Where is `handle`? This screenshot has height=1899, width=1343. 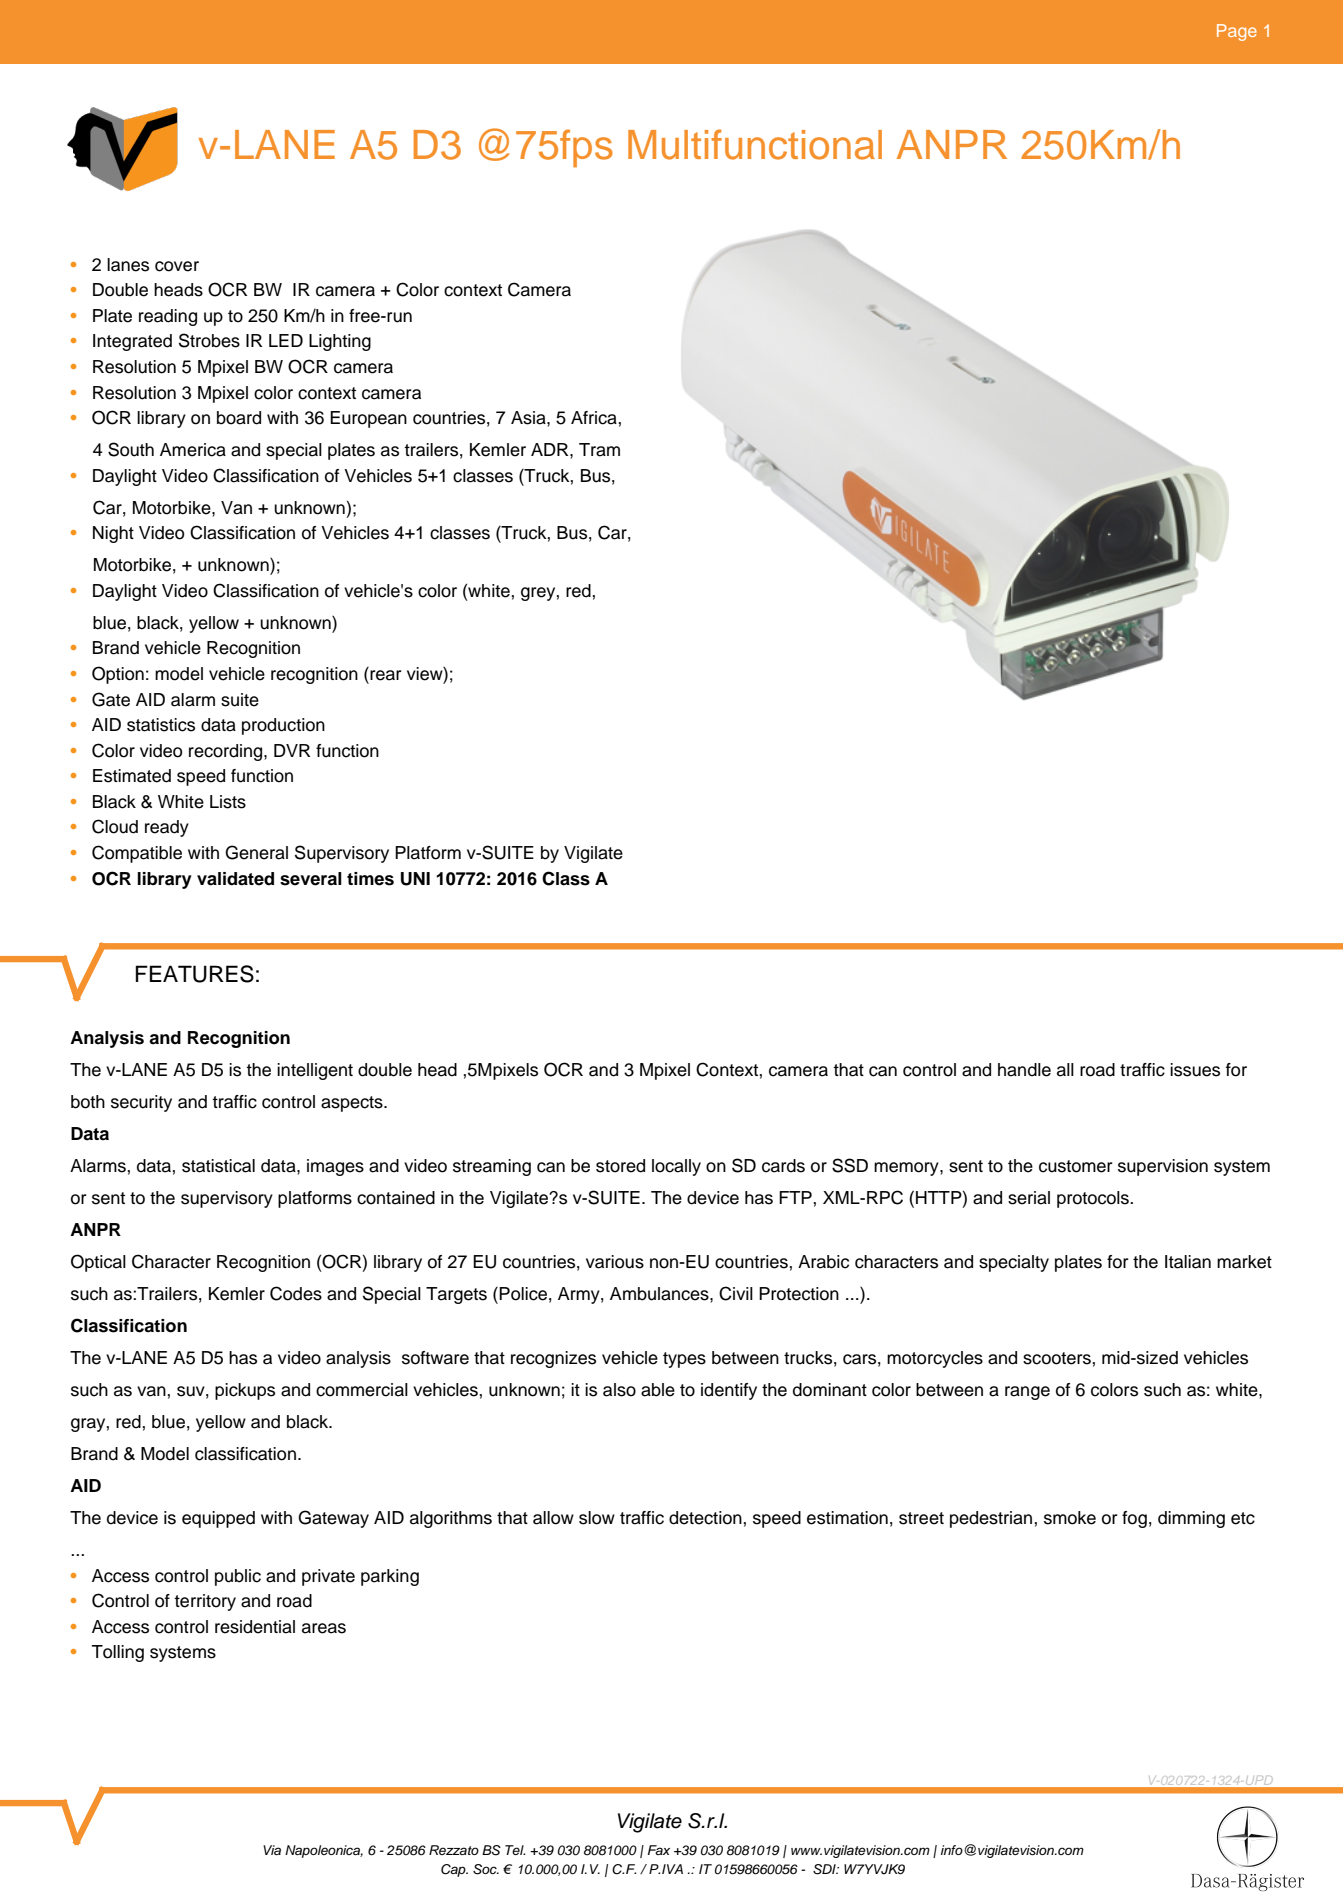 handle is located at coordinates (1024, 1070).
